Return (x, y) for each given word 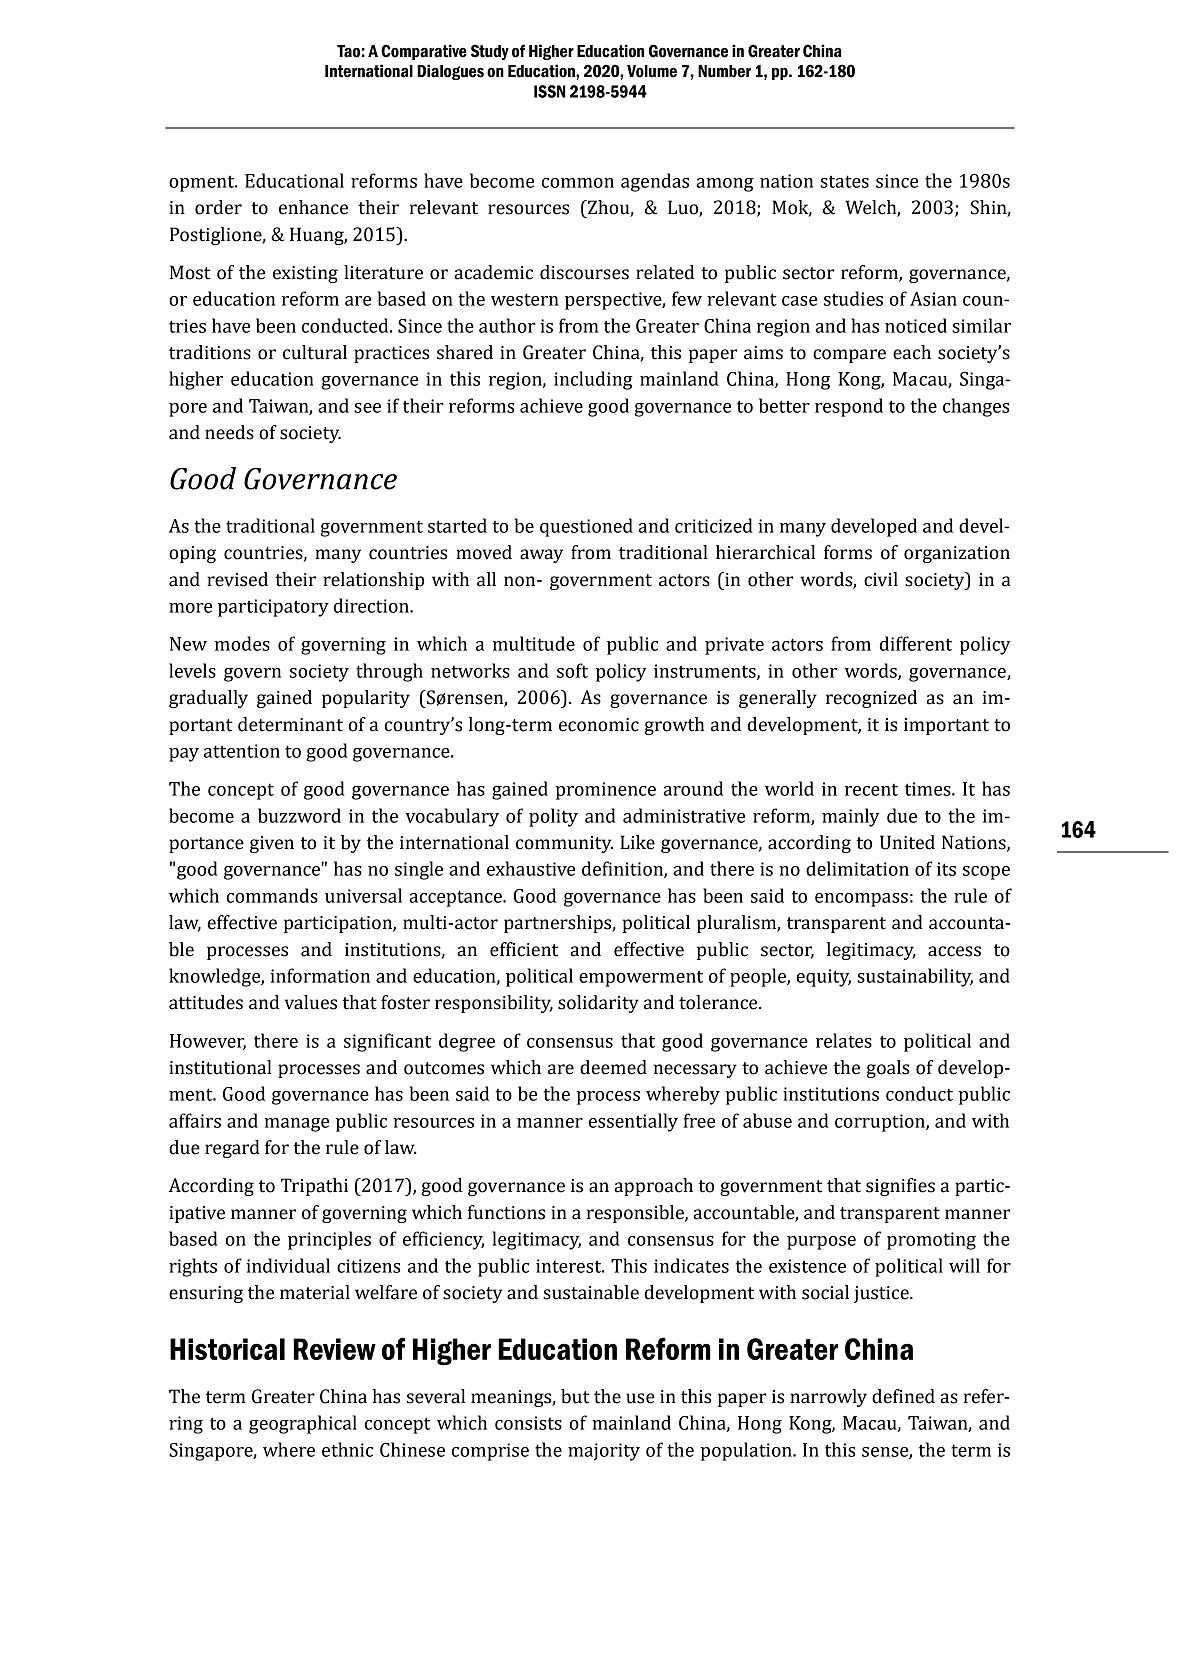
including (593, 380)
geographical (303, 1424)
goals (887, 1069)
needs (229, 432)
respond (849, 407)
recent (871, 789)
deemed (613, 1067)
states (844, 181)
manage (296, 1125)
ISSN (550, 91)
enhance (313, 207)
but (575, 1396)
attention (242, 751)
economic (599, 725)
